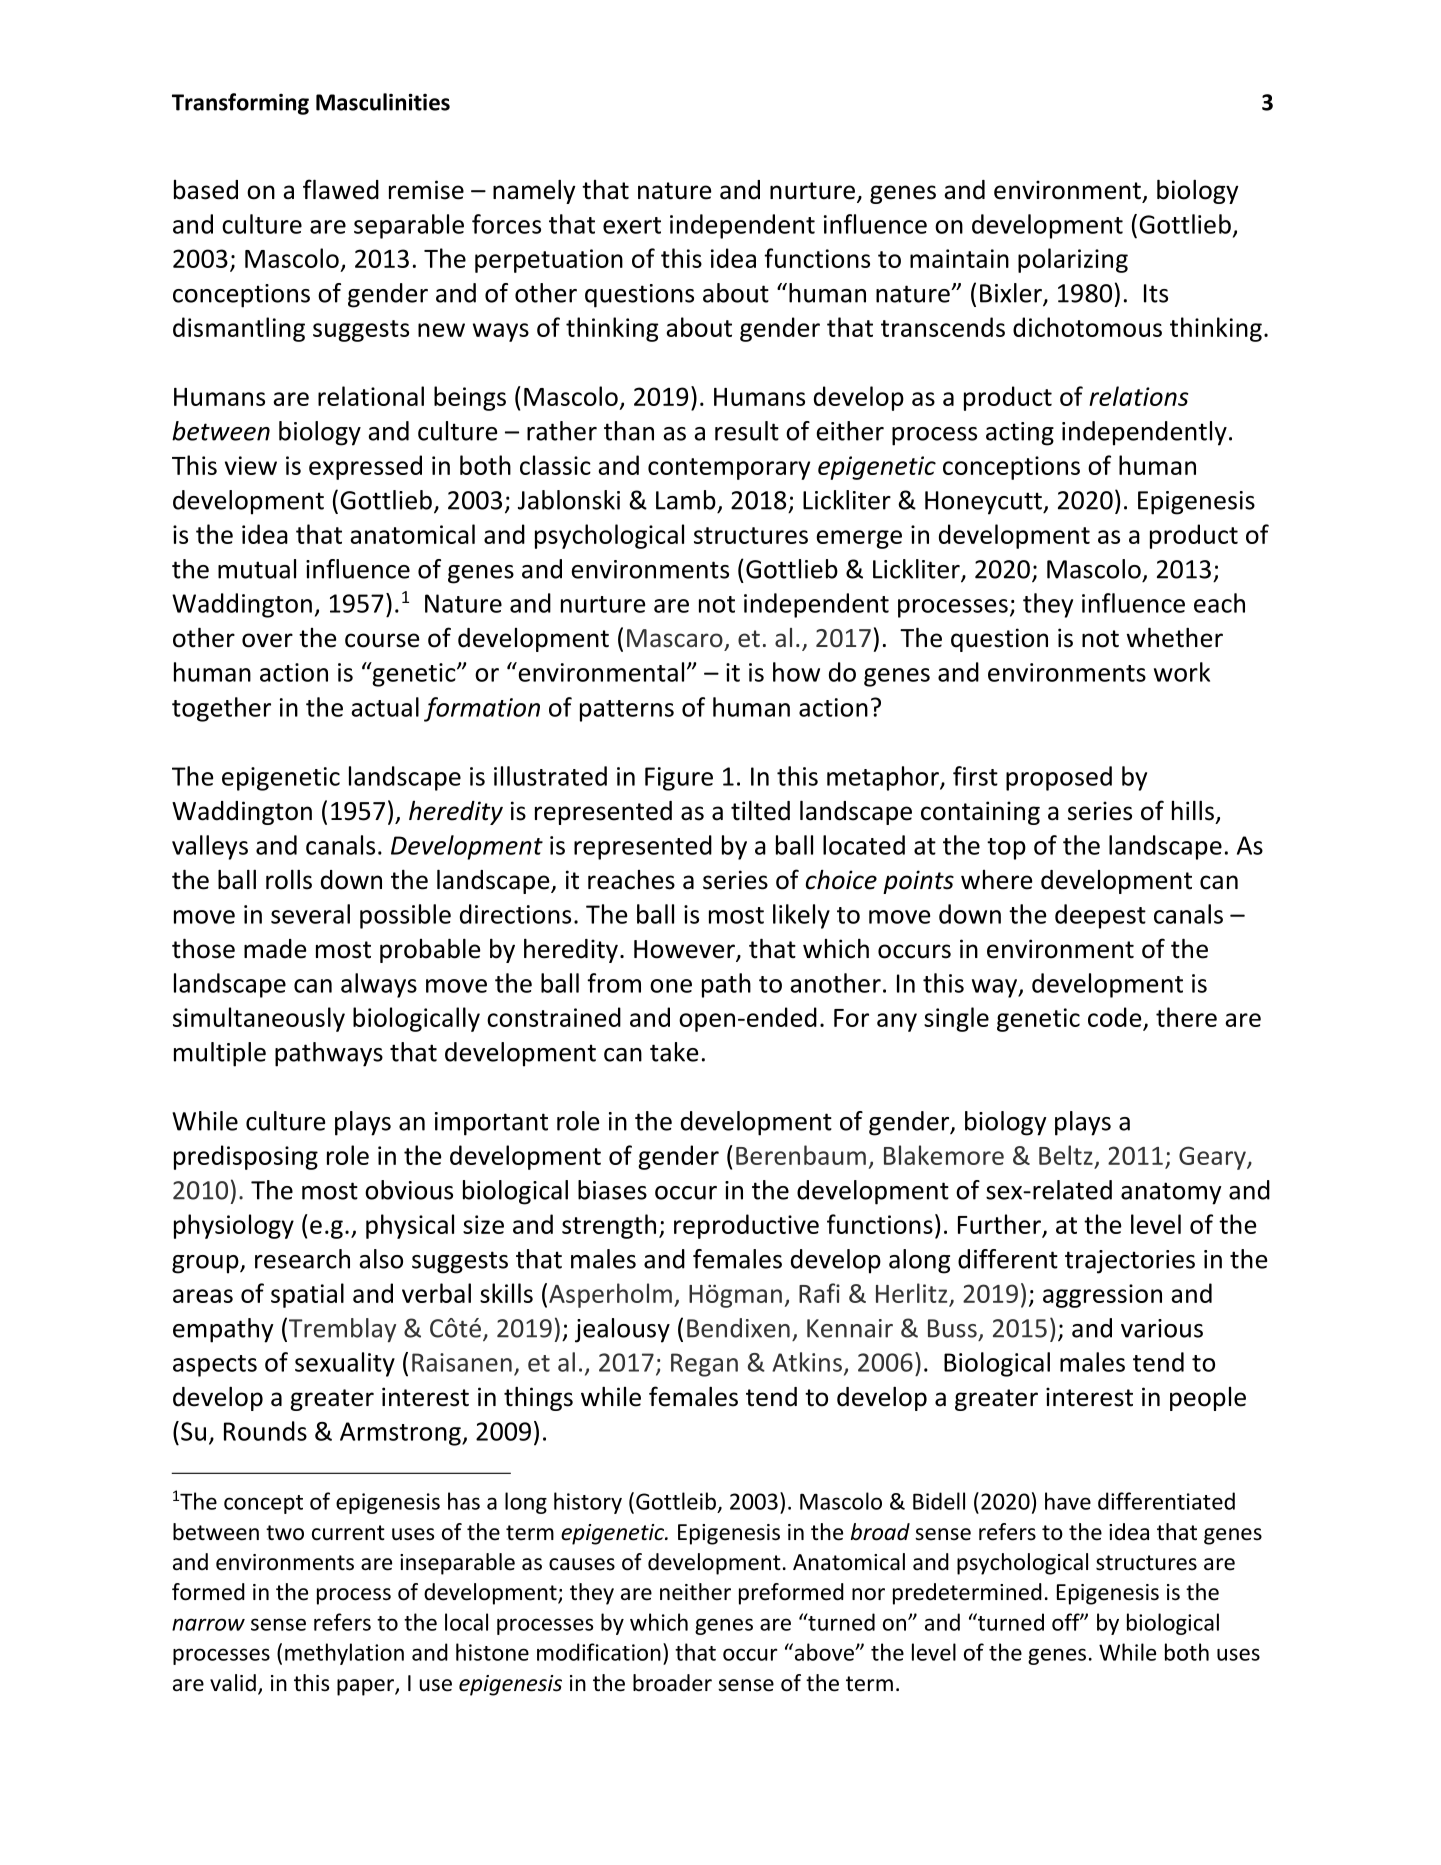 The width and height of the image is (1441, 1865). I want to click on actual, so click(385, 707).
